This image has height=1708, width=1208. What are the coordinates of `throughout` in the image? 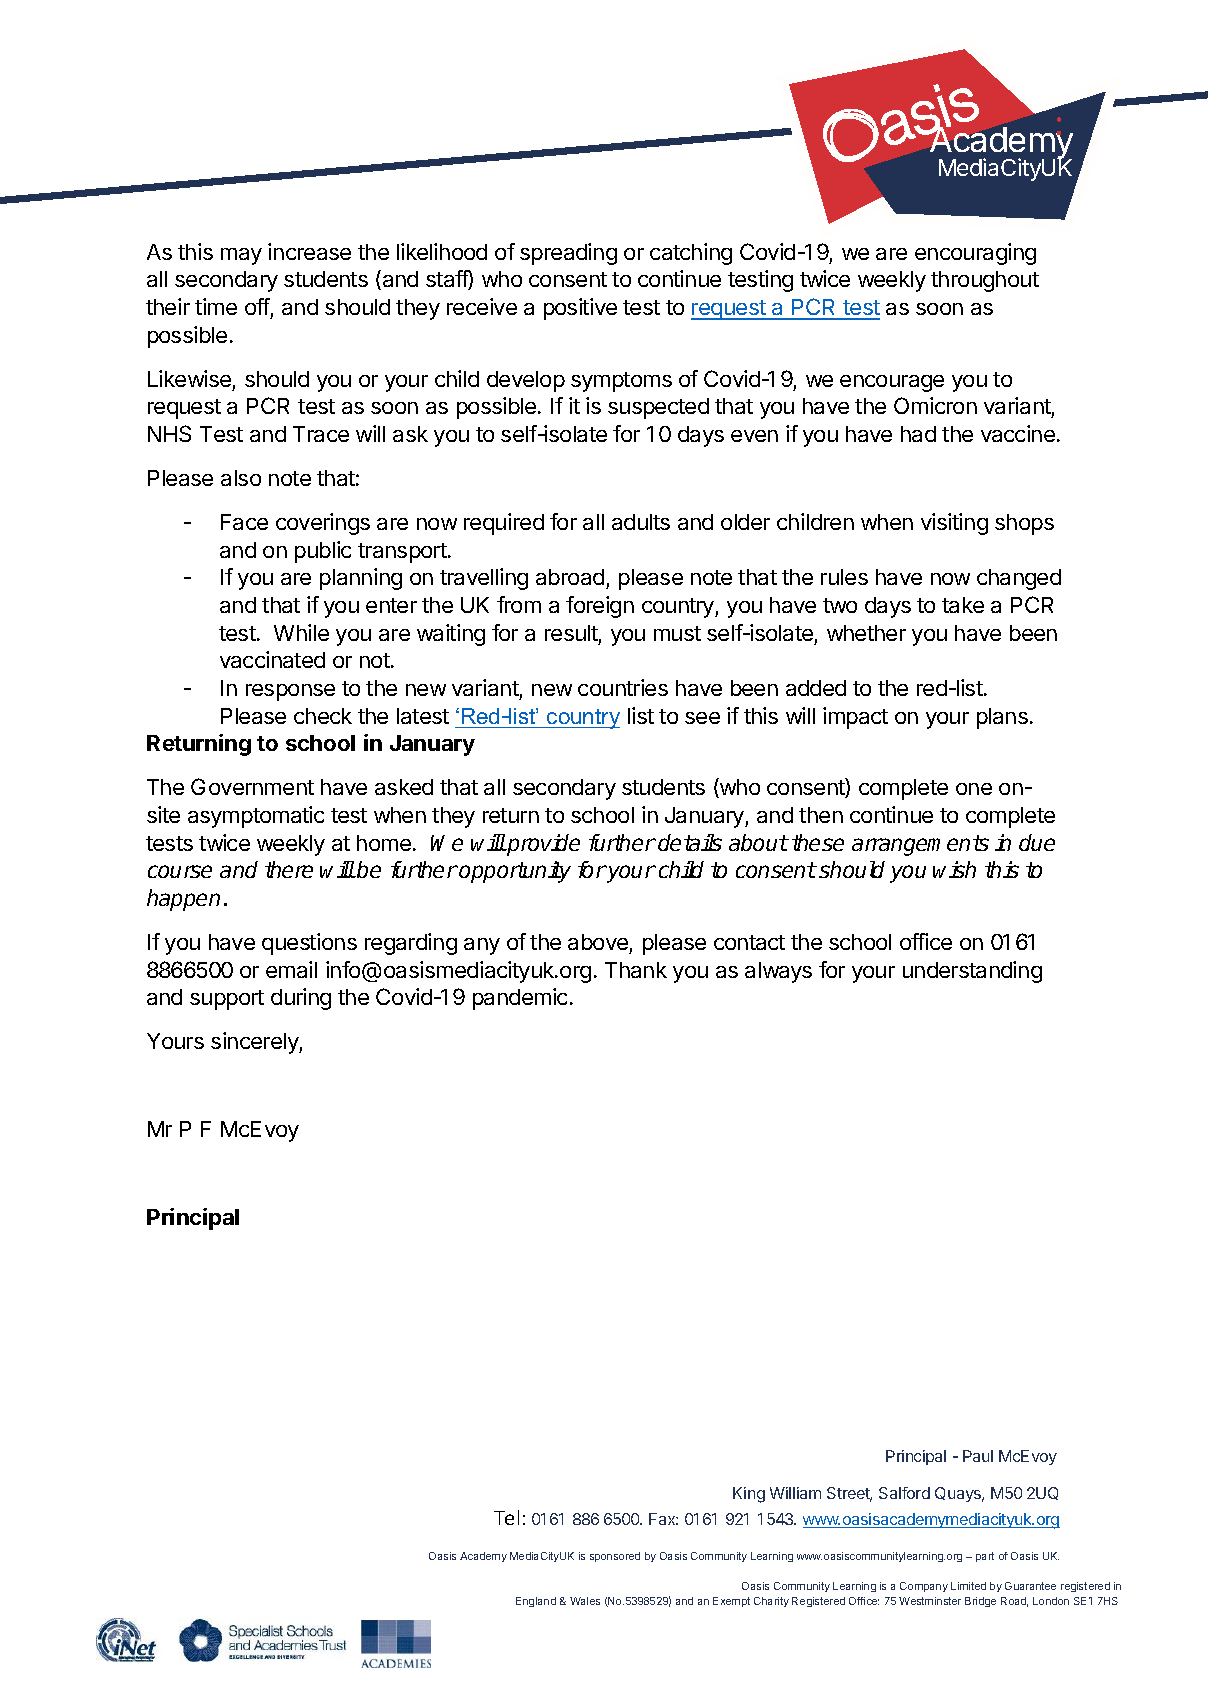 It's located at (985, 281).
